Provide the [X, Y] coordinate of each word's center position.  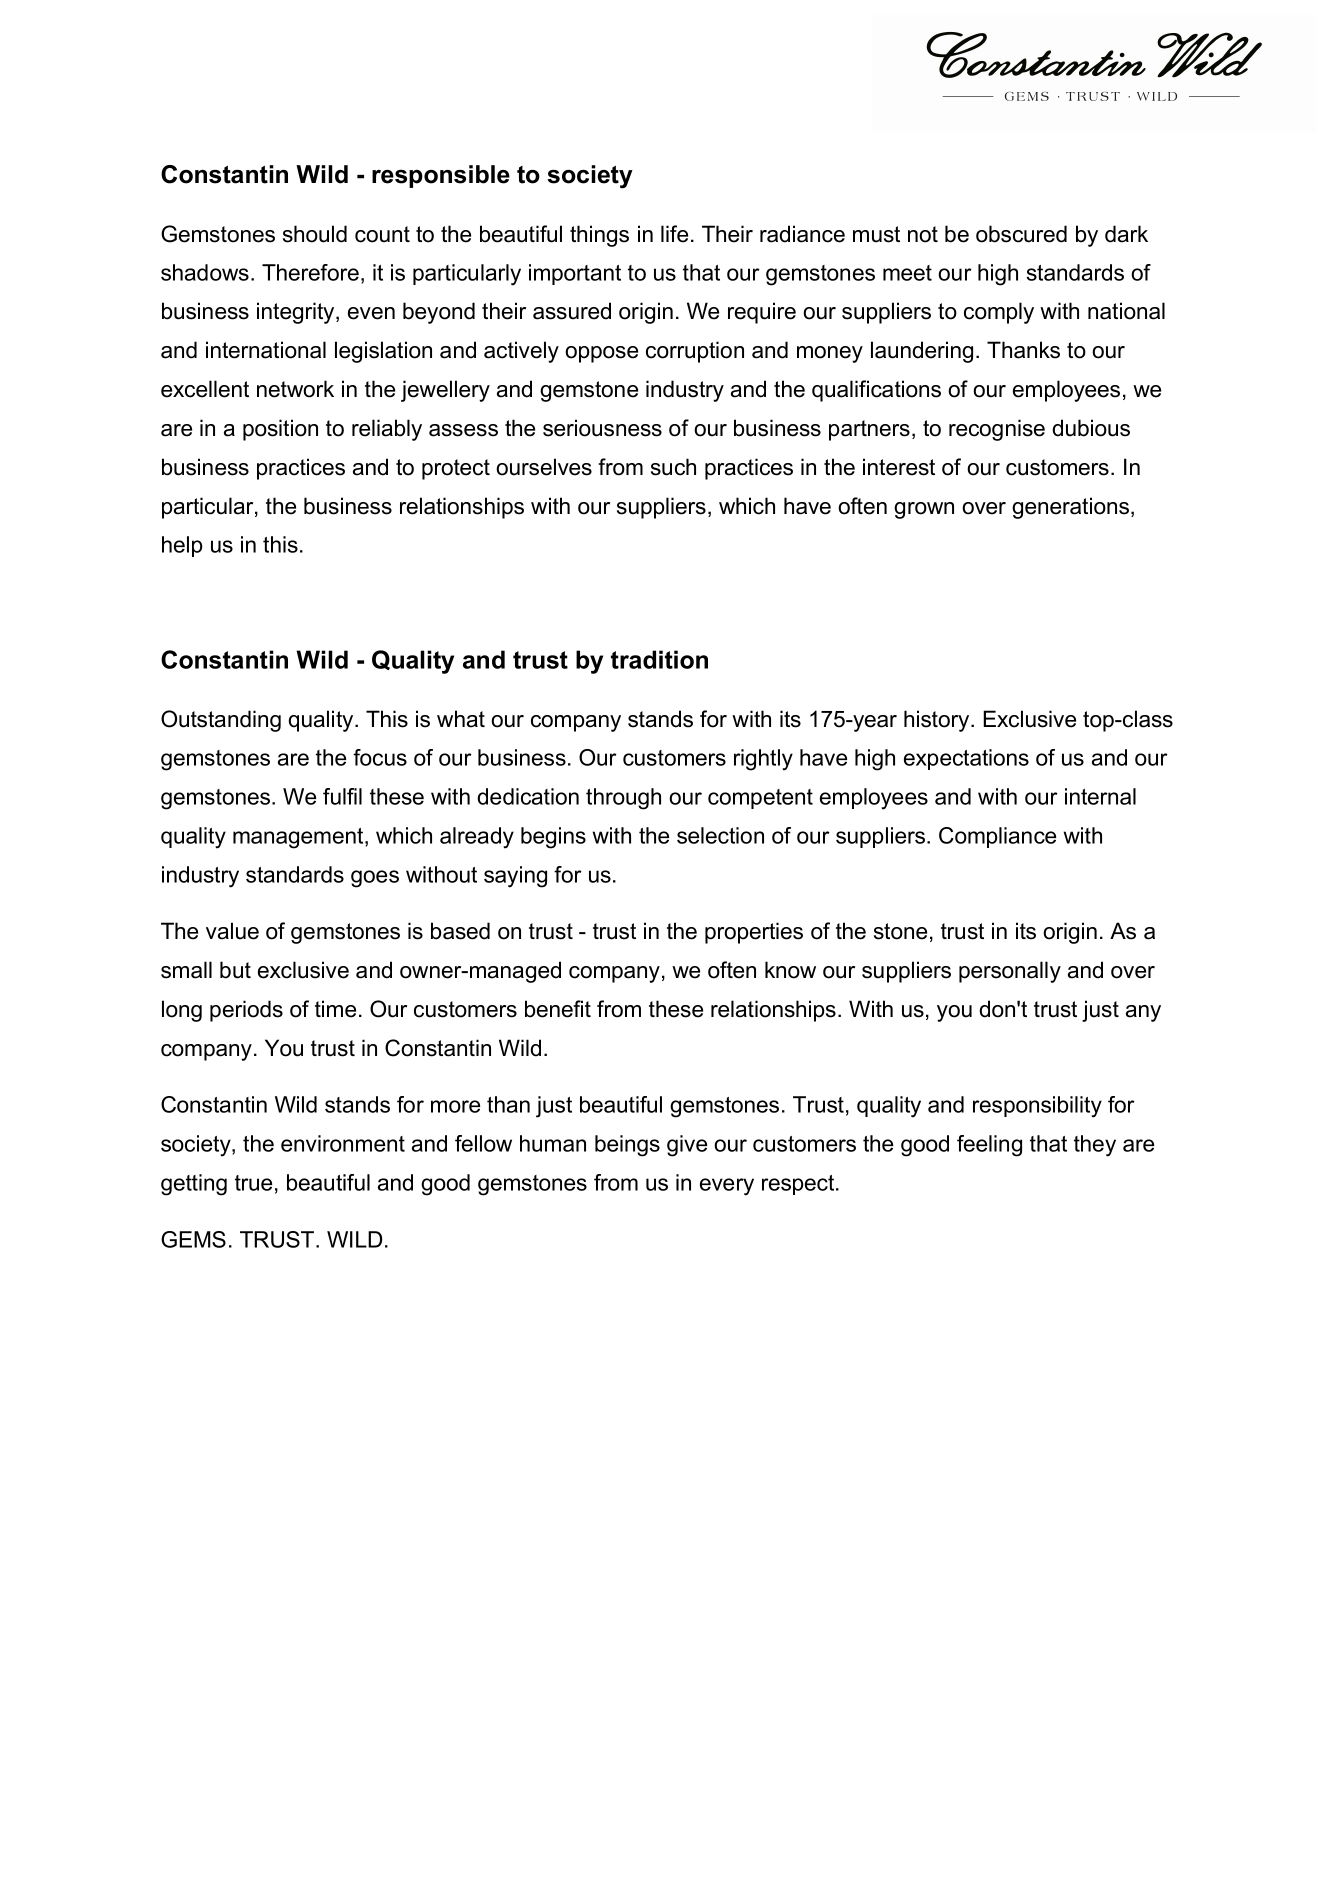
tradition [659, 659]
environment [343, 1143]
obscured [1021, 234]
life [674, 234]
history [938, 721]
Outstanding [221, 721]
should [315, 234]
